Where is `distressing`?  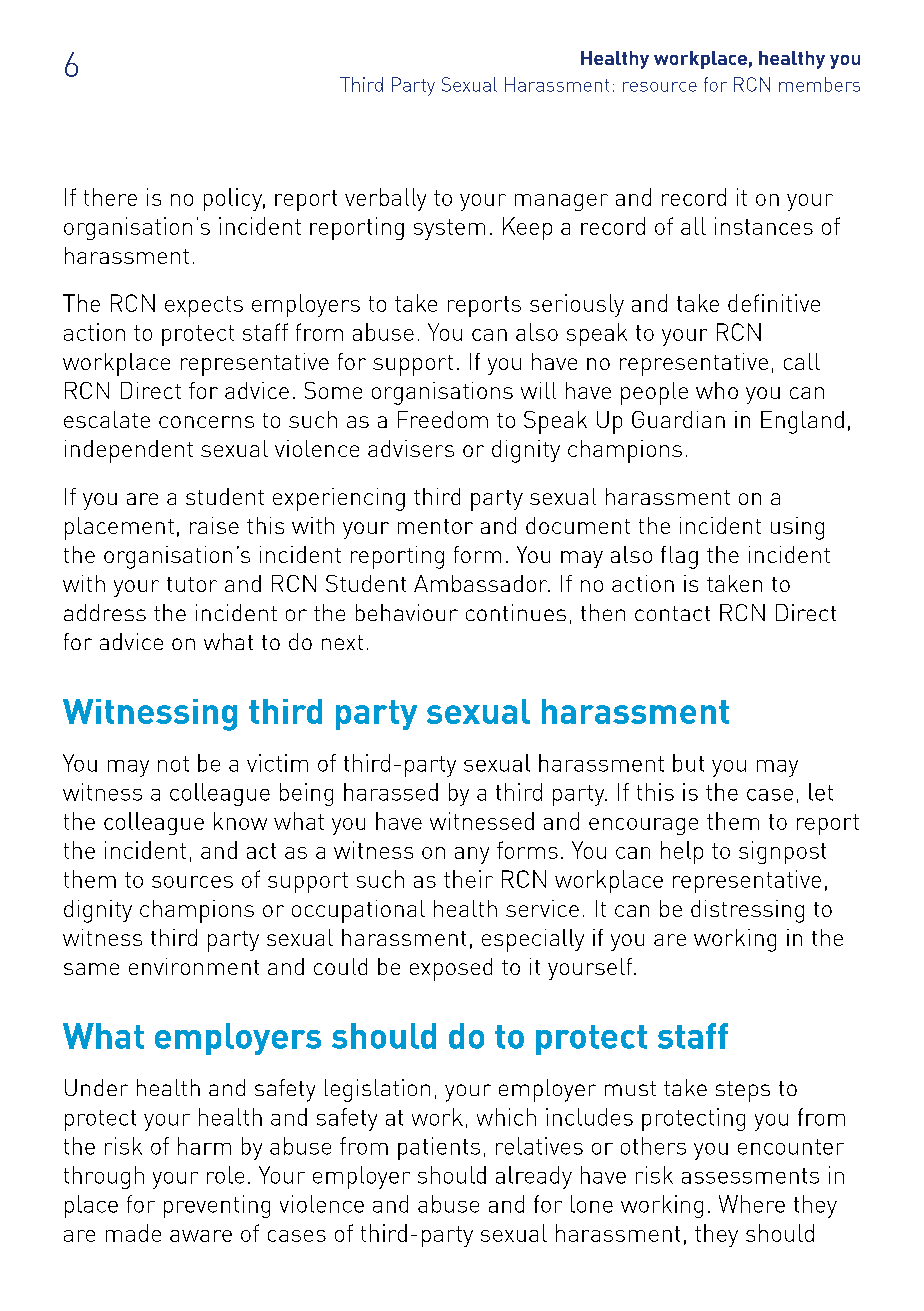 distressing is located at coordinates (747, 911).
